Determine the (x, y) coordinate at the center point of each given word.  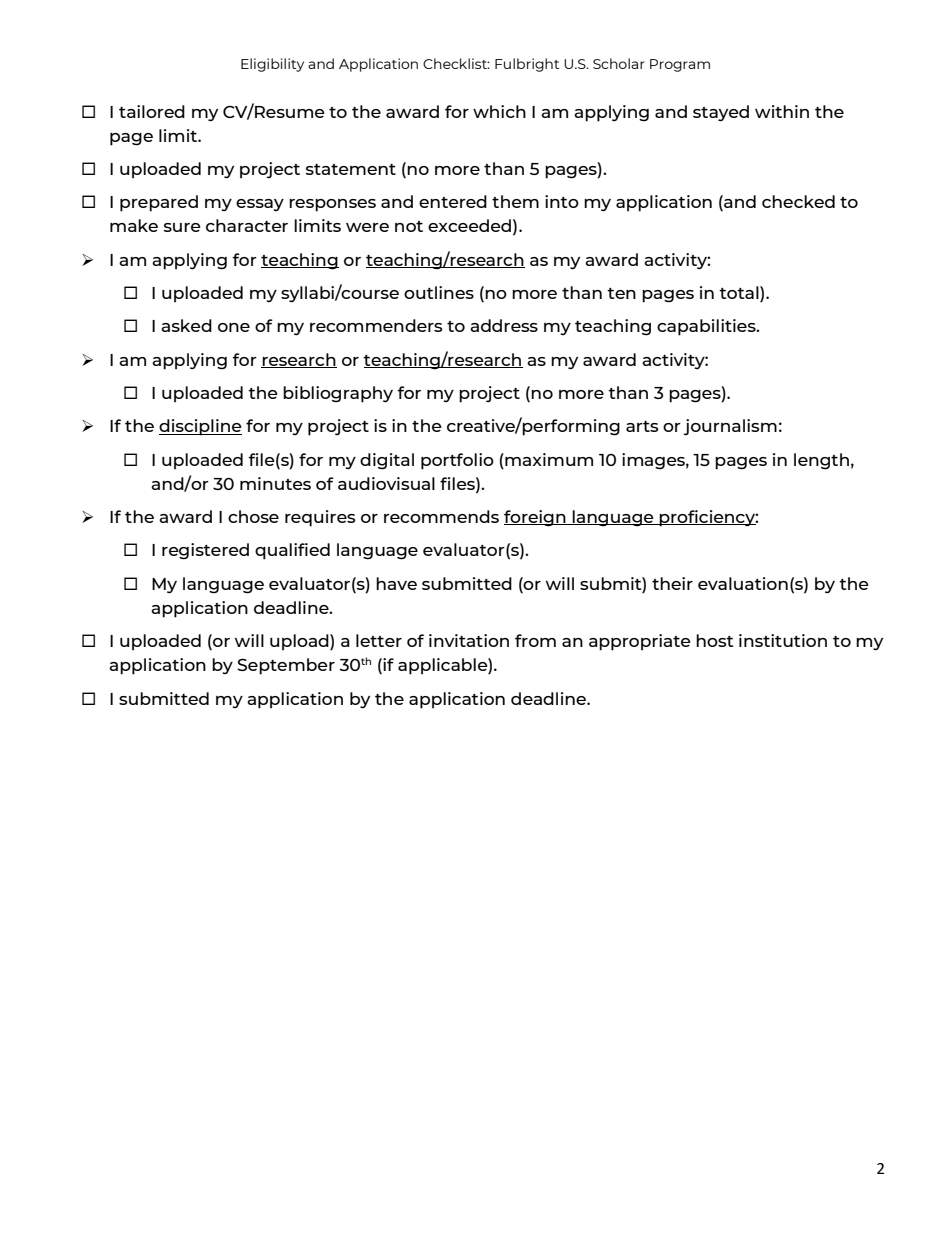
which (499, 111)
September (286, 666)
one (234, 327)
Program (680, 65)
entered (453, 201)
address (504, 325)
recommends (441, 516)
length (821, 461)
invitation (469, 640)
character (247, 225)
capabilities (707, 327)
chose (253, 516)
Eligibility (272, 65)
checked (798, 201)
